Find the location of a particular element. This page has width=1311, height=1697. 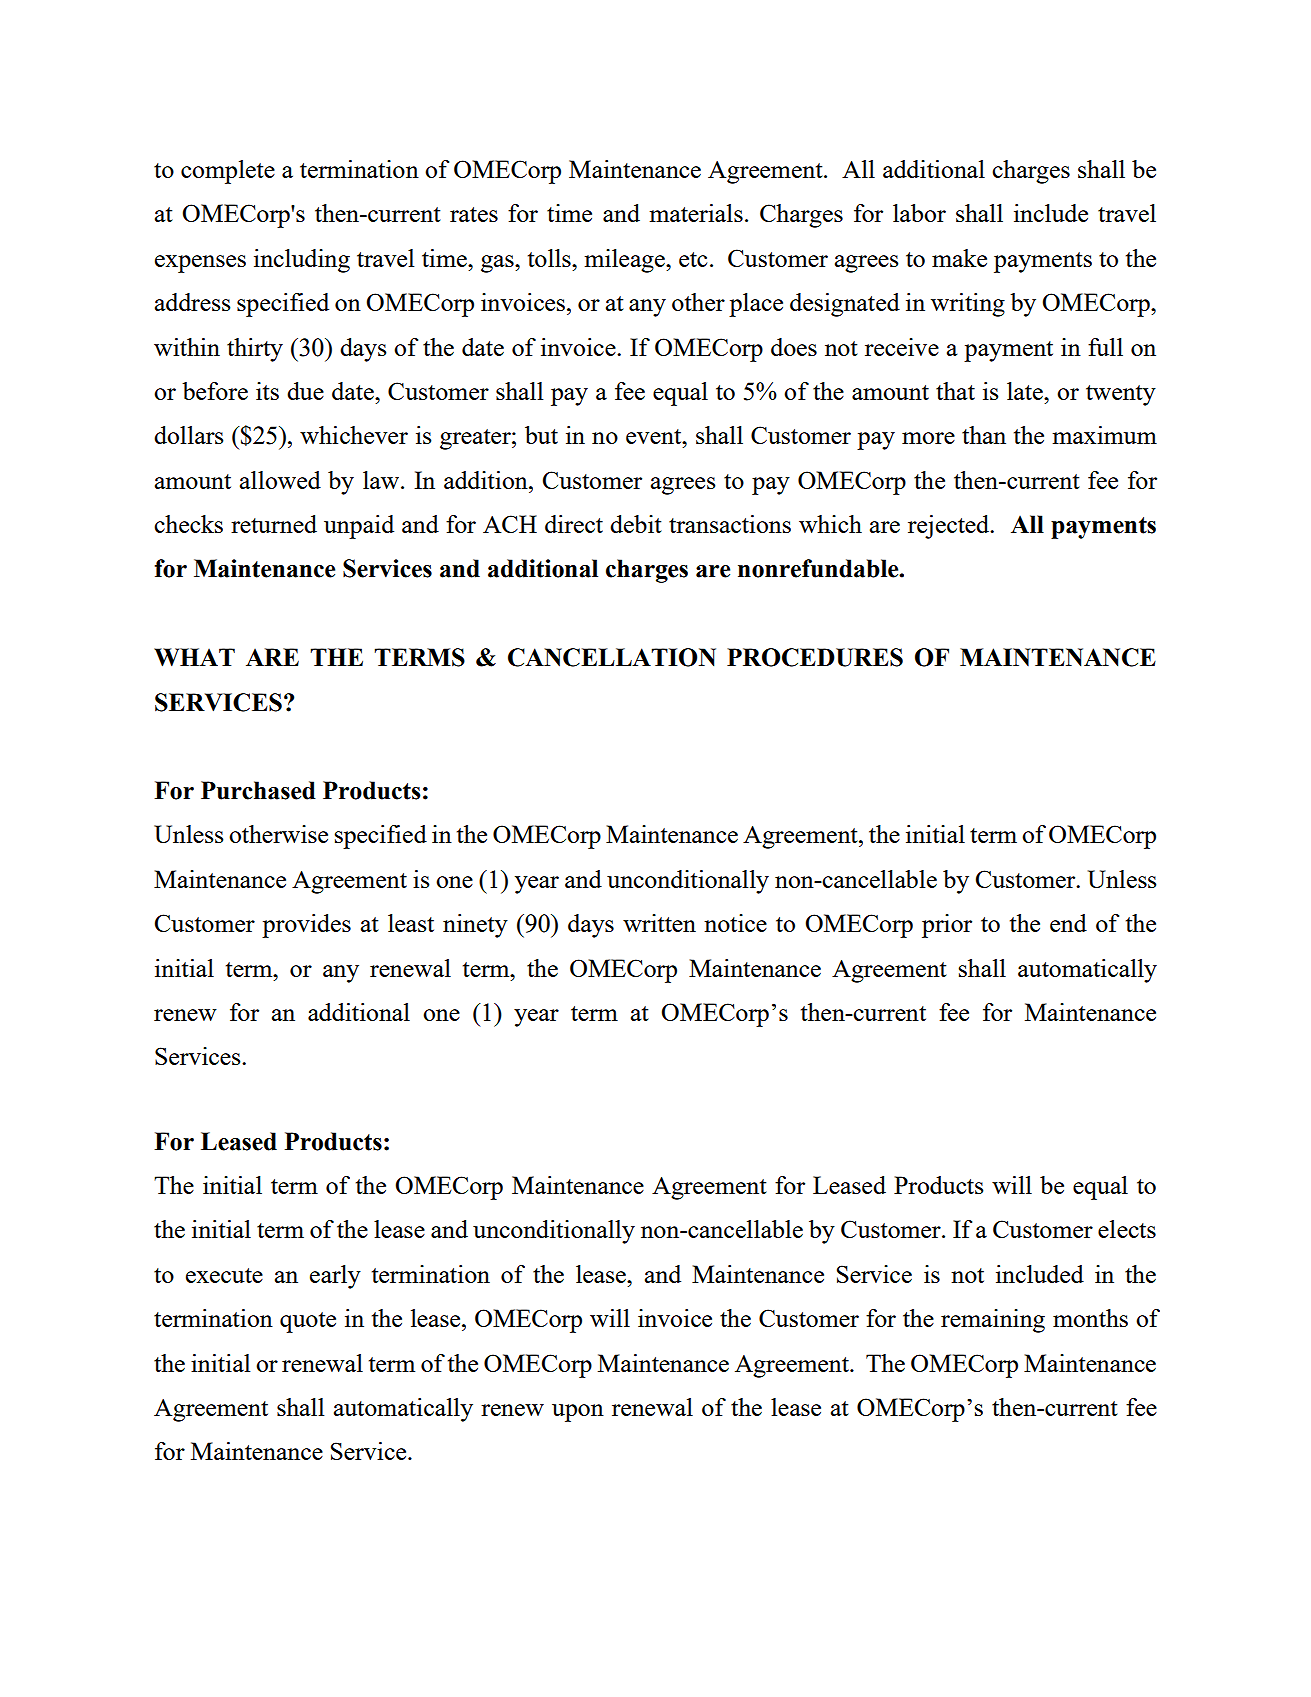

Purchased is located at coordinates (258, 790).
